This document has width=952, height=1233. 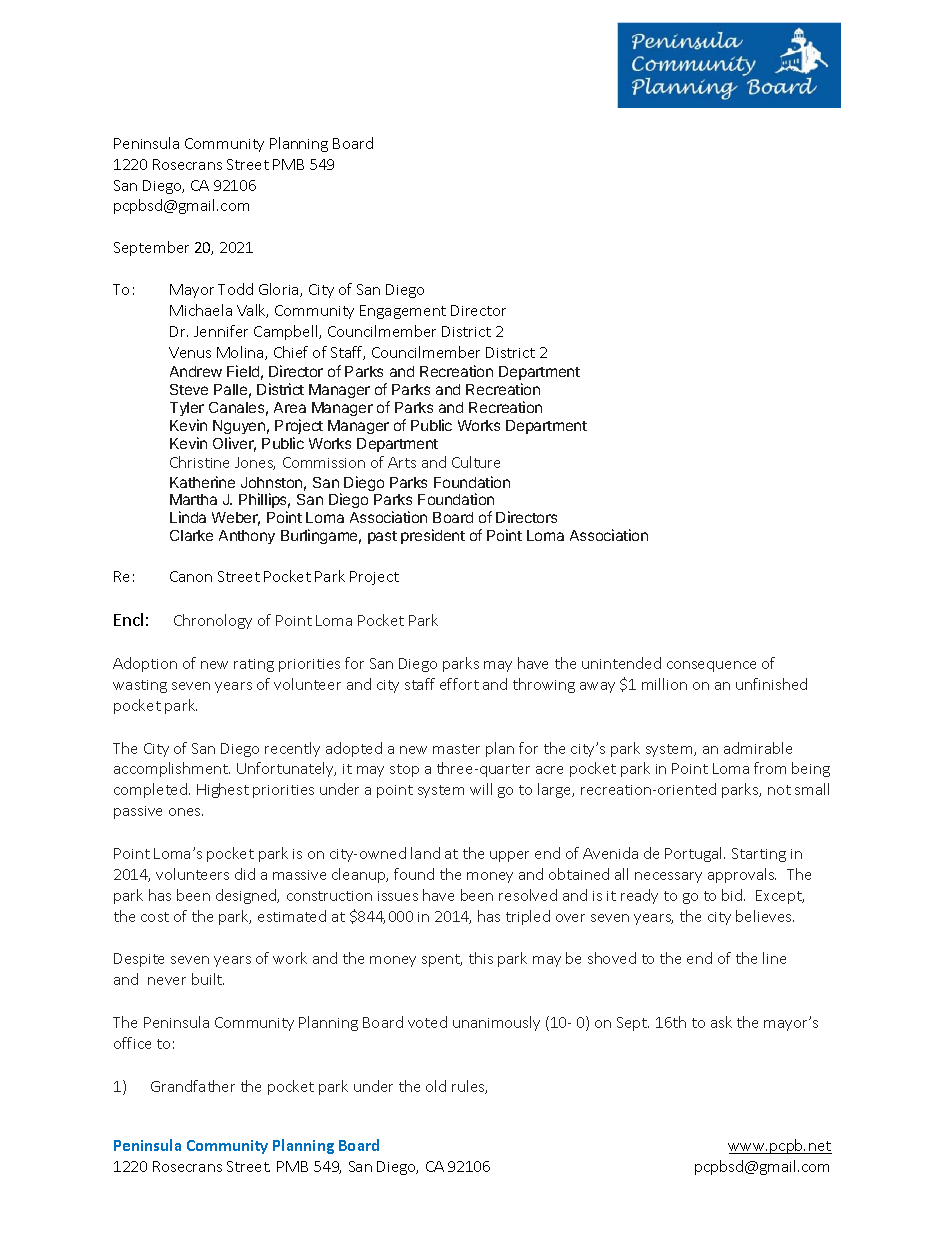 I want to click on Grandfather, so click(x=193, y=1086).
